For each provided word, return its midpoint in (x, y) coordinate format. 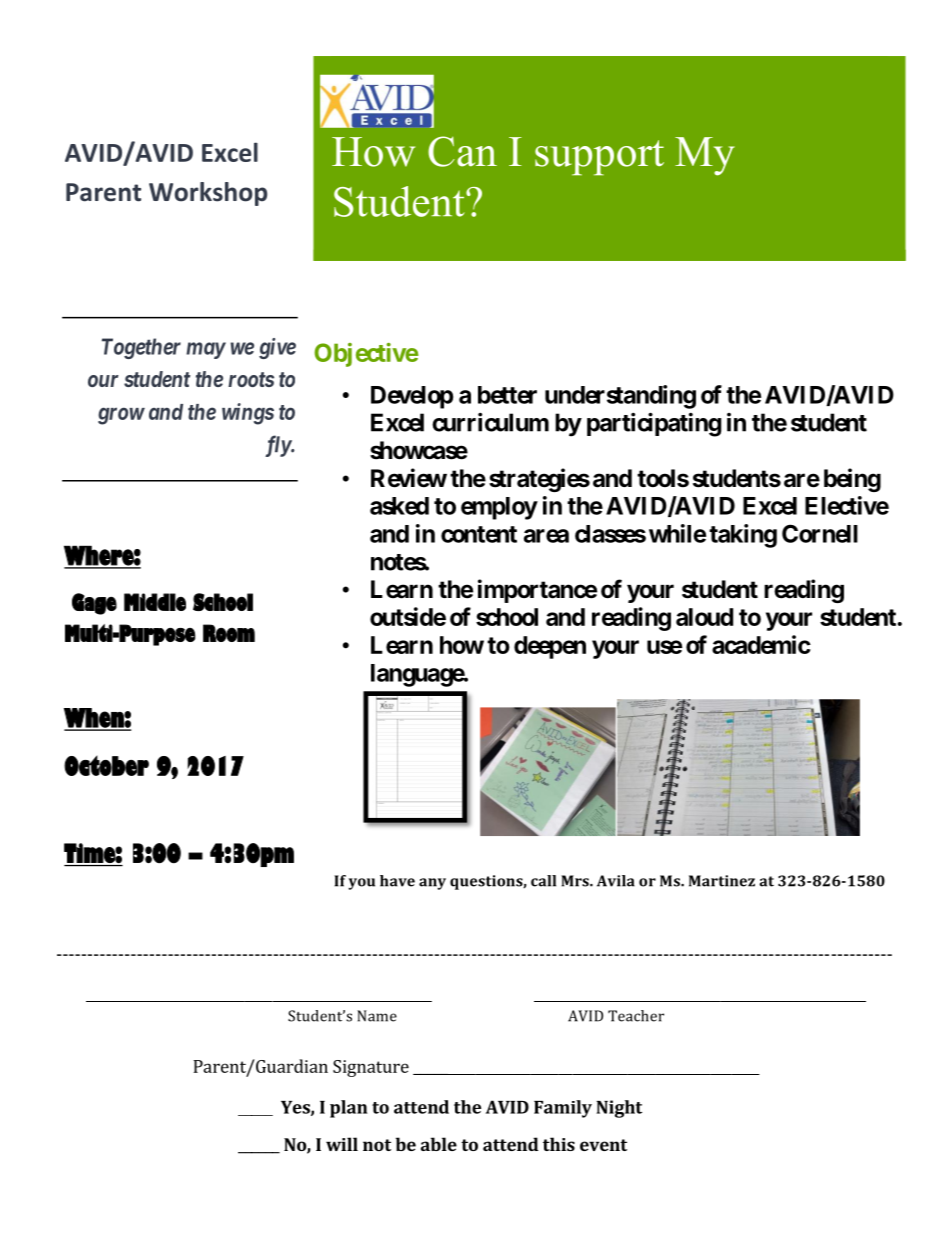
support (599, 158)
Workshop (208, 194)
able (439, 1144)
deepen (550, 647)
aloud (704, 617)
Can (462, 151)
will (342, 1144)
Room (229, 633)
